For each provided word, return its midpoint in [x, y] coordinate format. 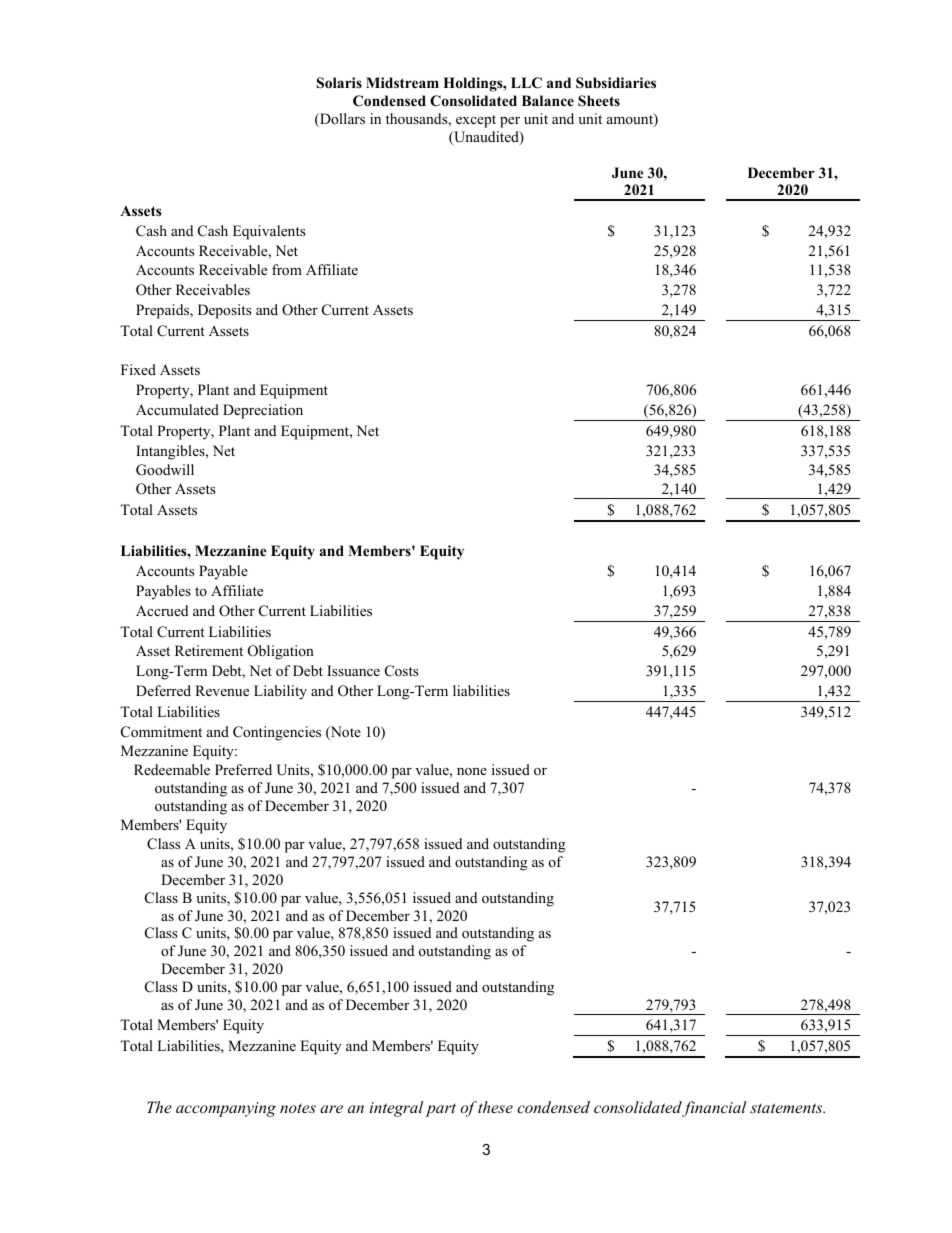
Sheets [599, 101]
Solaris [339, 83]
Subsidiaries [616, 83]
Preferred [243, 769]
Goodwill [165, 470]
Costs [402, 671]
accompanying [226, 1109]
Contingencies [277, 733]
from [287, 269]
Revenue [222, 690]
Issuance [353, 670]
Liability [280, 692]
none [472, 771]
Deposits [225, 311]
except [476, 121]
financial [714, 1109]
